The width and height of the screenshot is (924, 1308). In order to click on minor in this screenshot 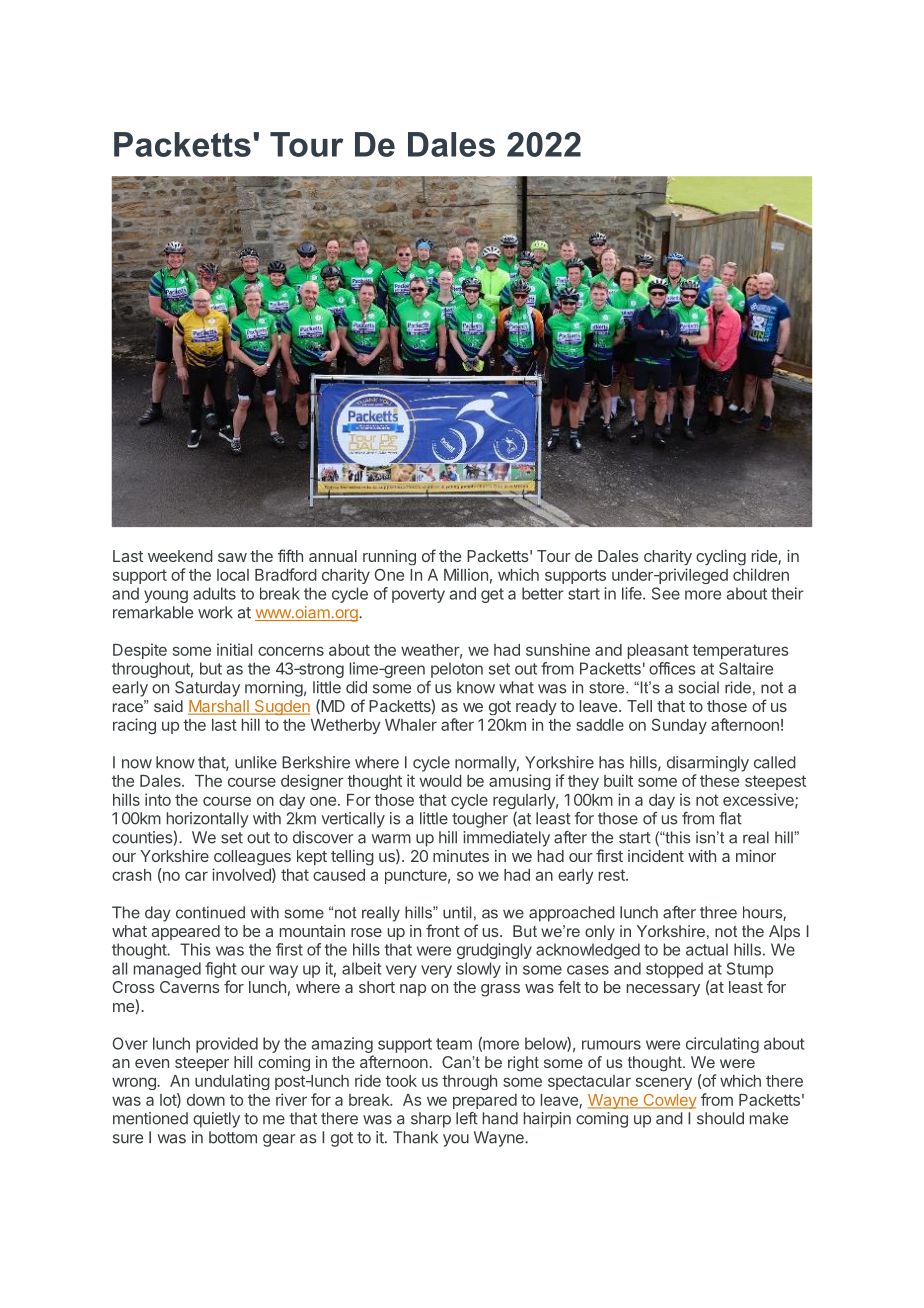, I will do `click(756, 856)`.
